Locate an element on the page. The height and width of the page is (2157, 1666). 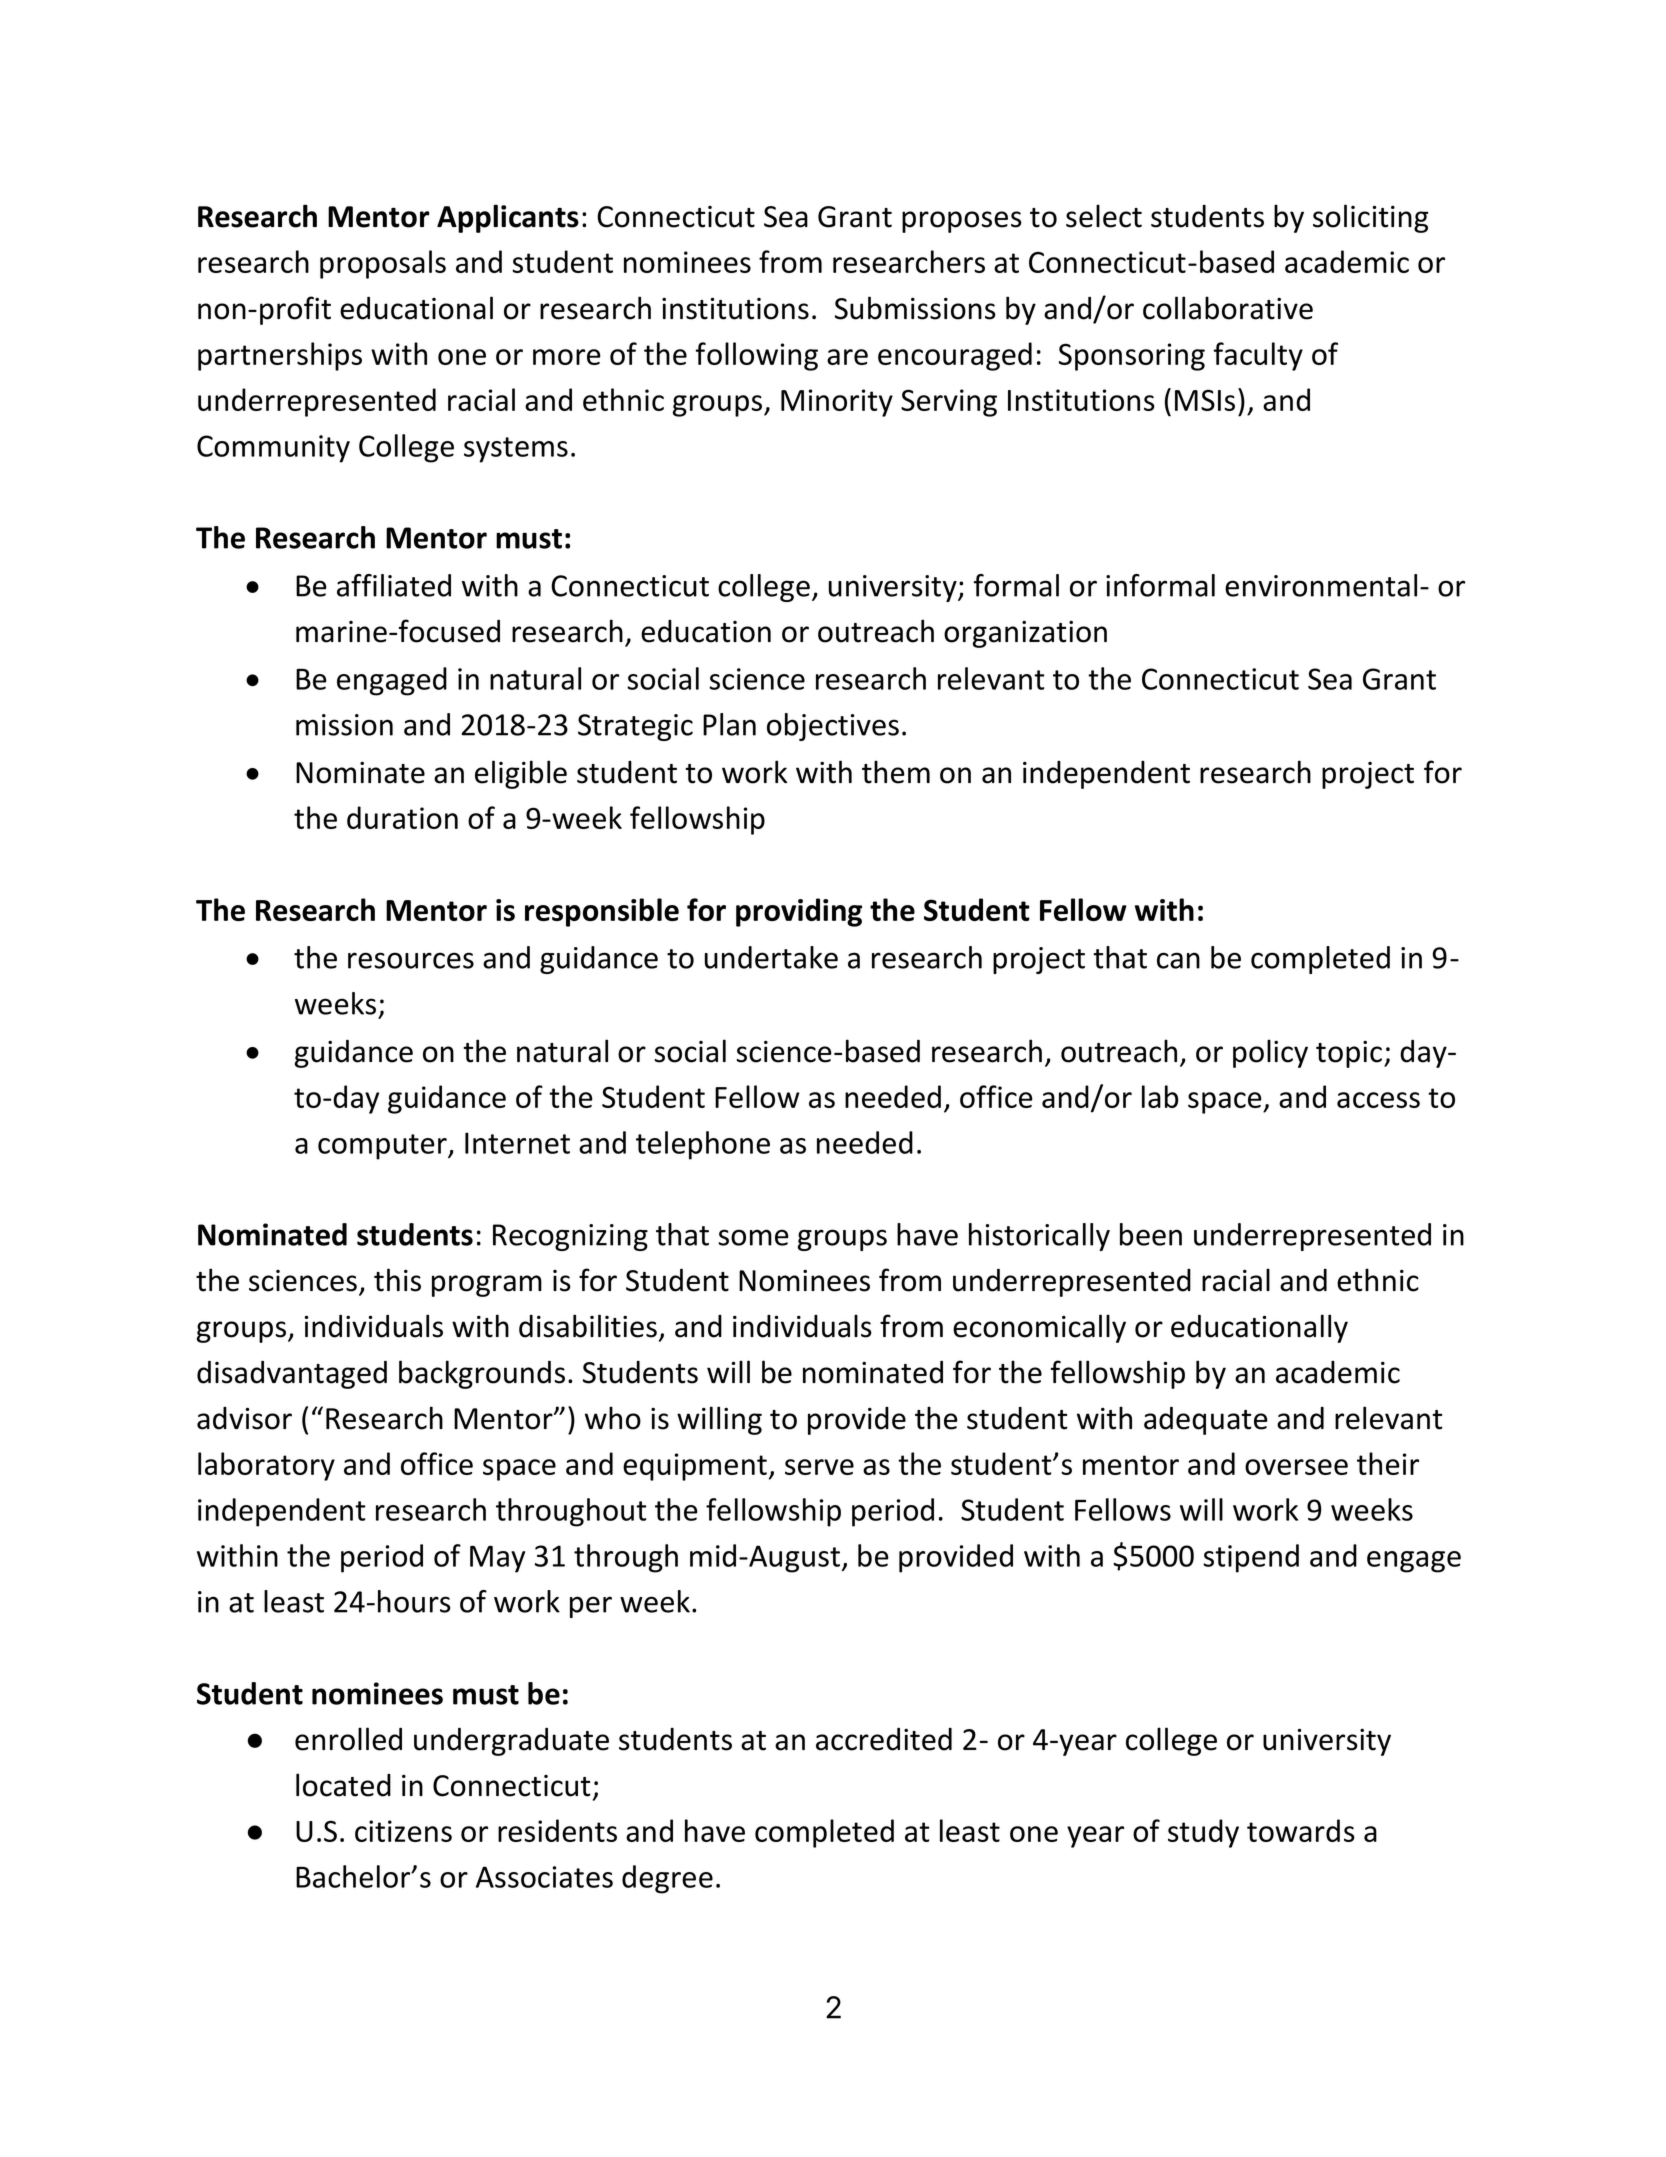
proposals is located at coordinates (383, 264).
